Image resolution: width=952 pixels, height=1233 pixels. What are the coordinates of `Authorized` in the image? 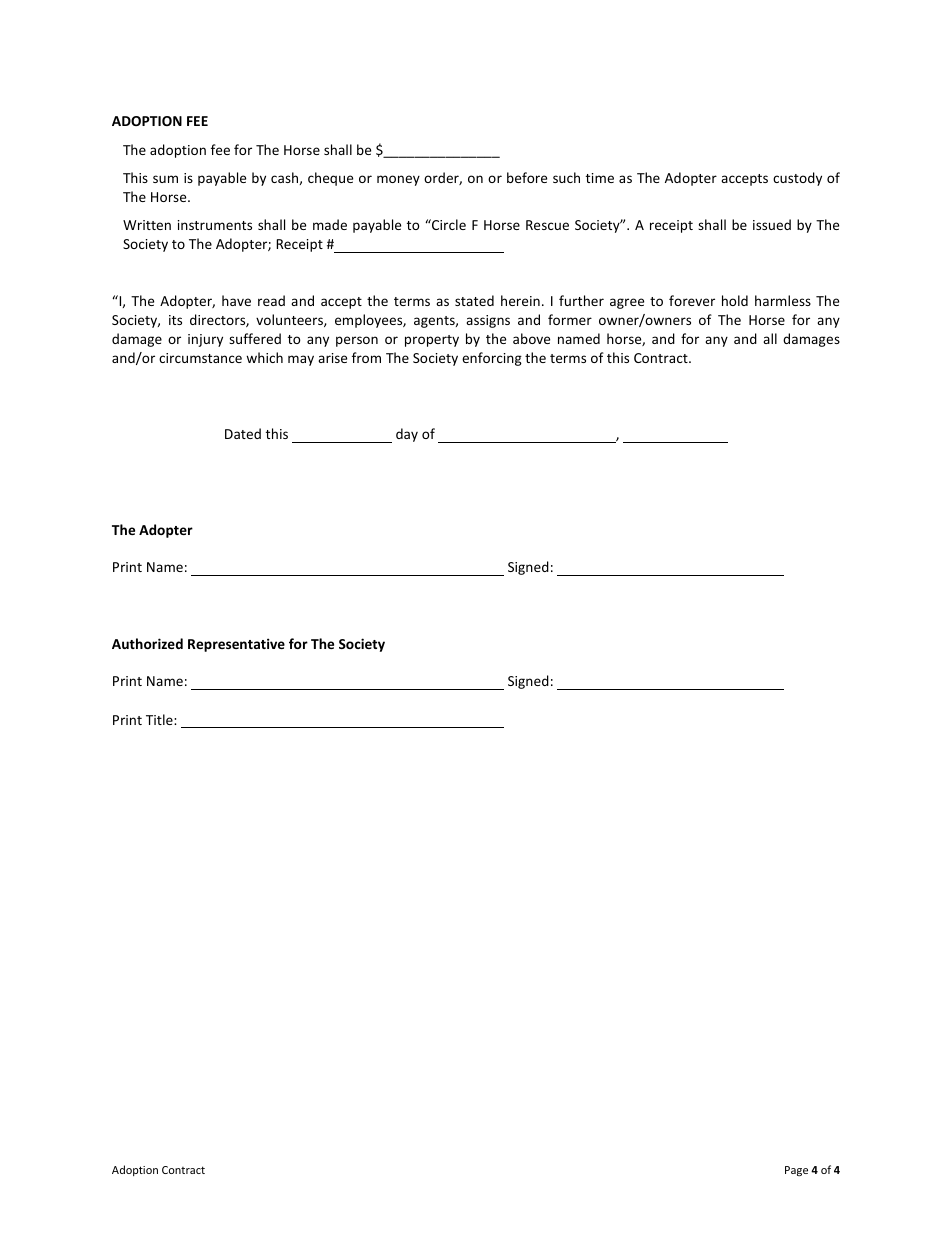 It's located at (147, 643).
